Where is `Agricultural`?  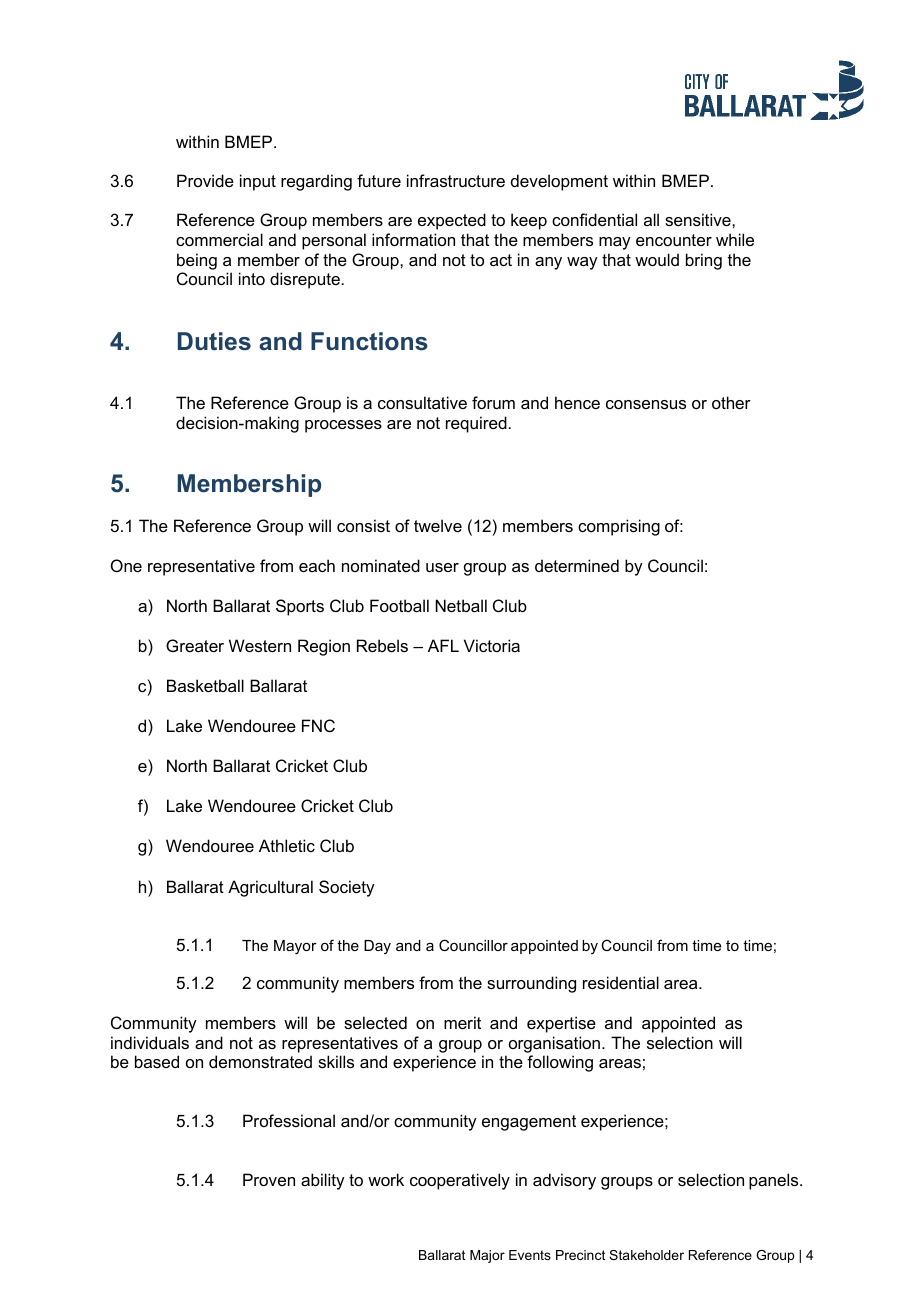
Agricultural is located at coordinates (270, 888).
